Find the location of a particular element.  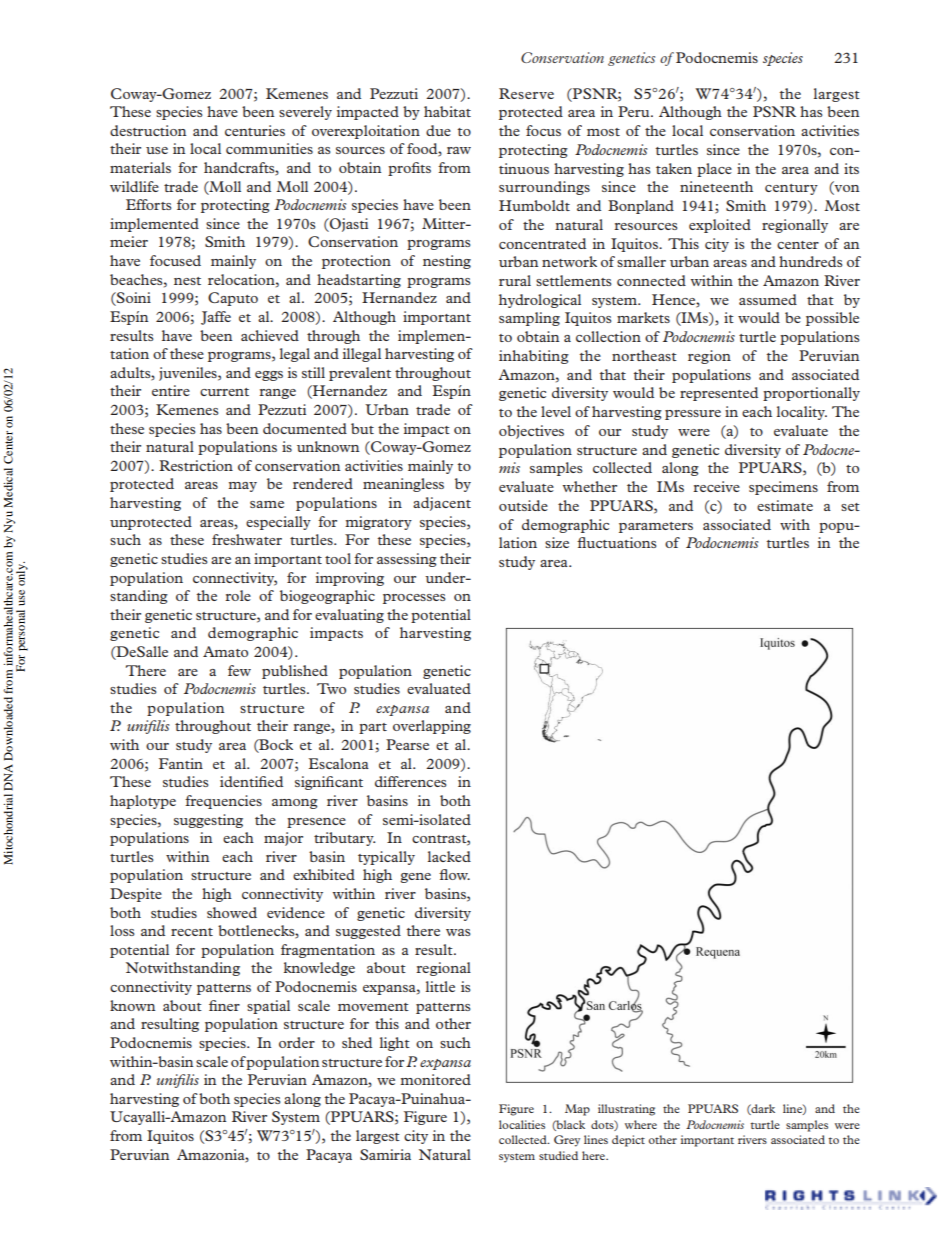

receive is located at coordinates (716, 486).
